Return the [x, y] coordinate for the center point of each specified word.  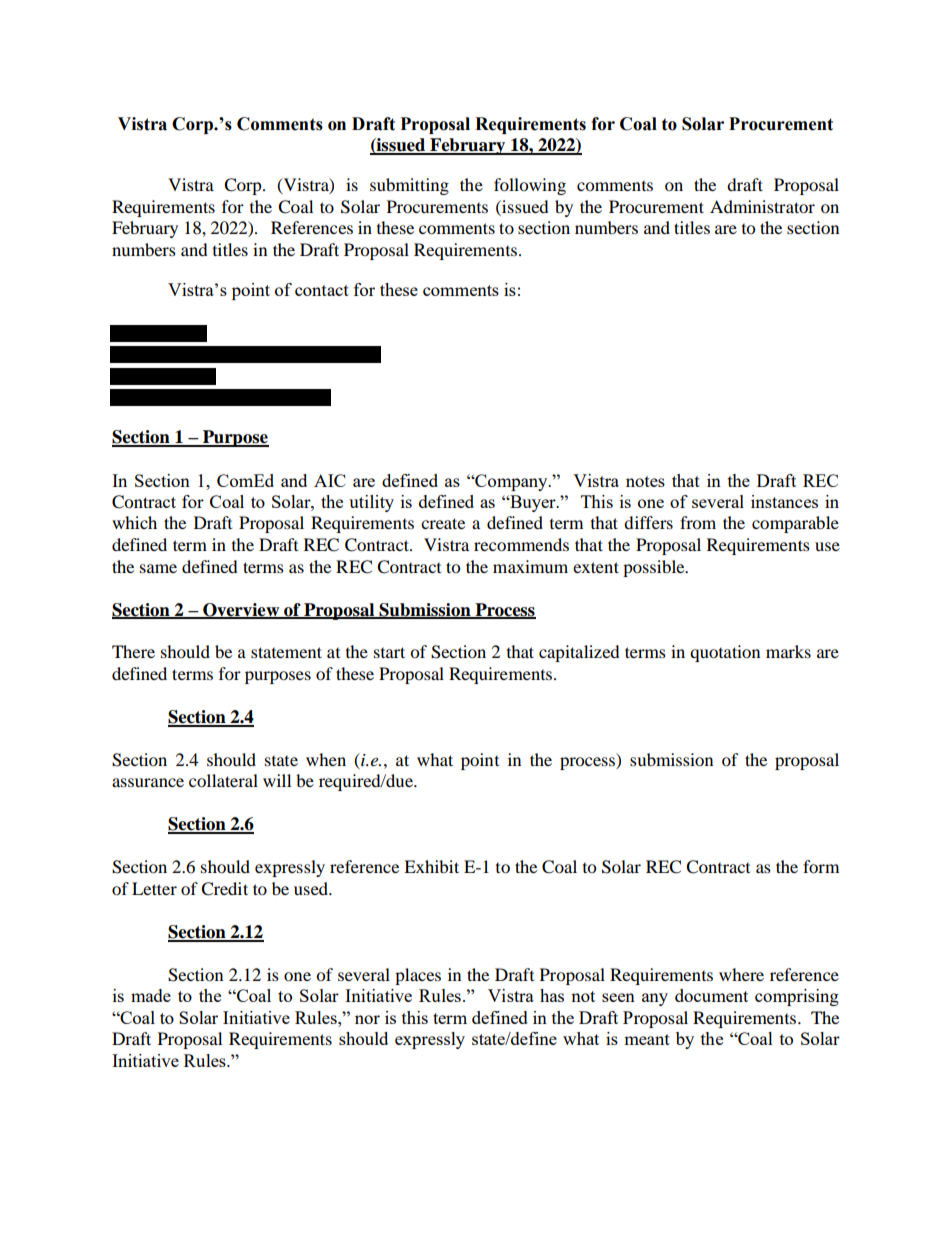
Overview [241, 610]
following [530, 186]
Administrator [762, 206]
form [821, 866]
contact [322, 290]
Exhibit [431, 866]
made [151, 995]
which [134, 522]
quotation [725, 653]
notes [645, 481]
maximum [530, 566]
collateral [223, 780]
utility [371, 503]
